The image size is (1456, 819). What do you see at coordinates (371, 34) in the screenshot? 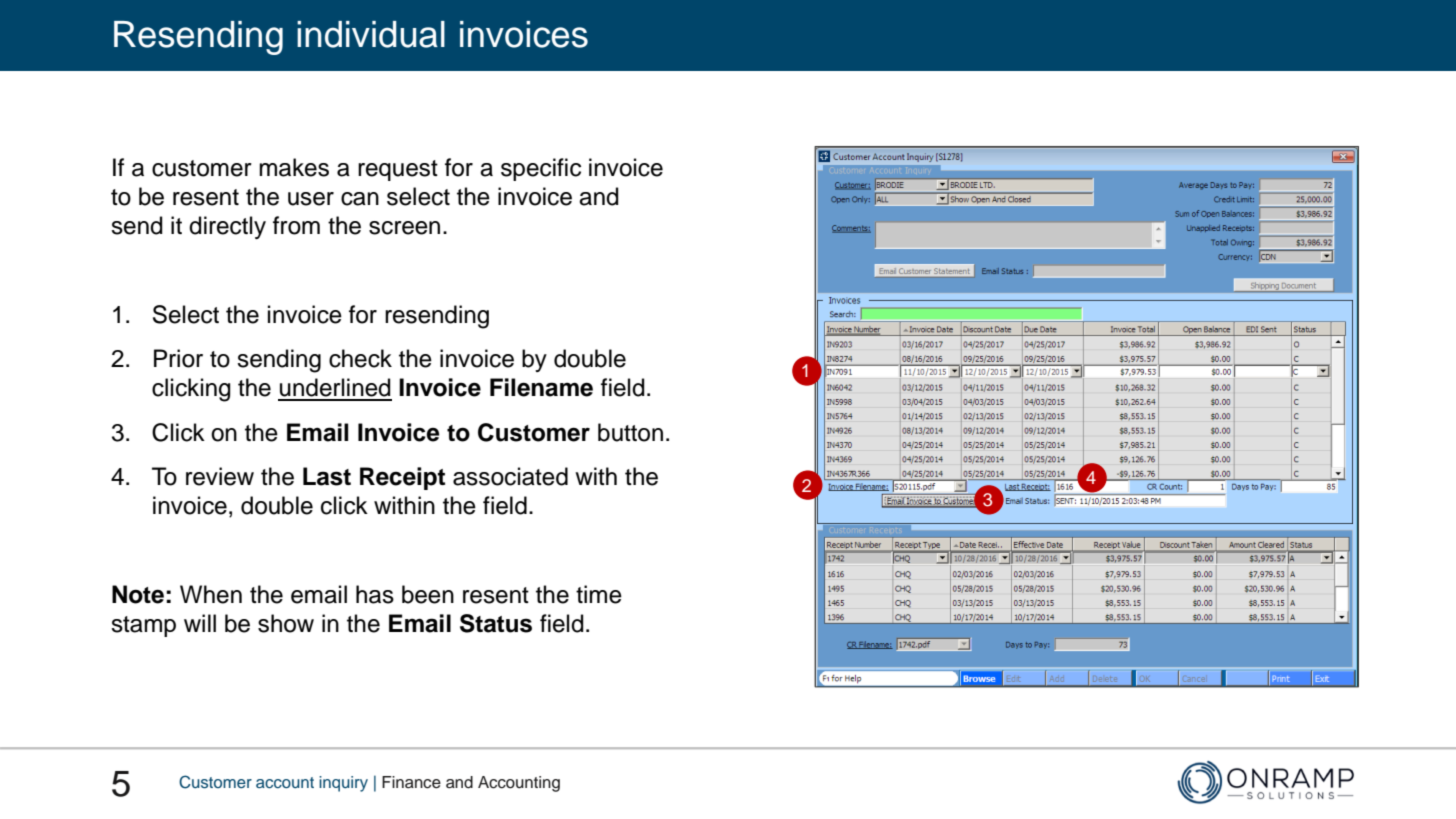
I see `individual` at bounding box center [371, 34].
